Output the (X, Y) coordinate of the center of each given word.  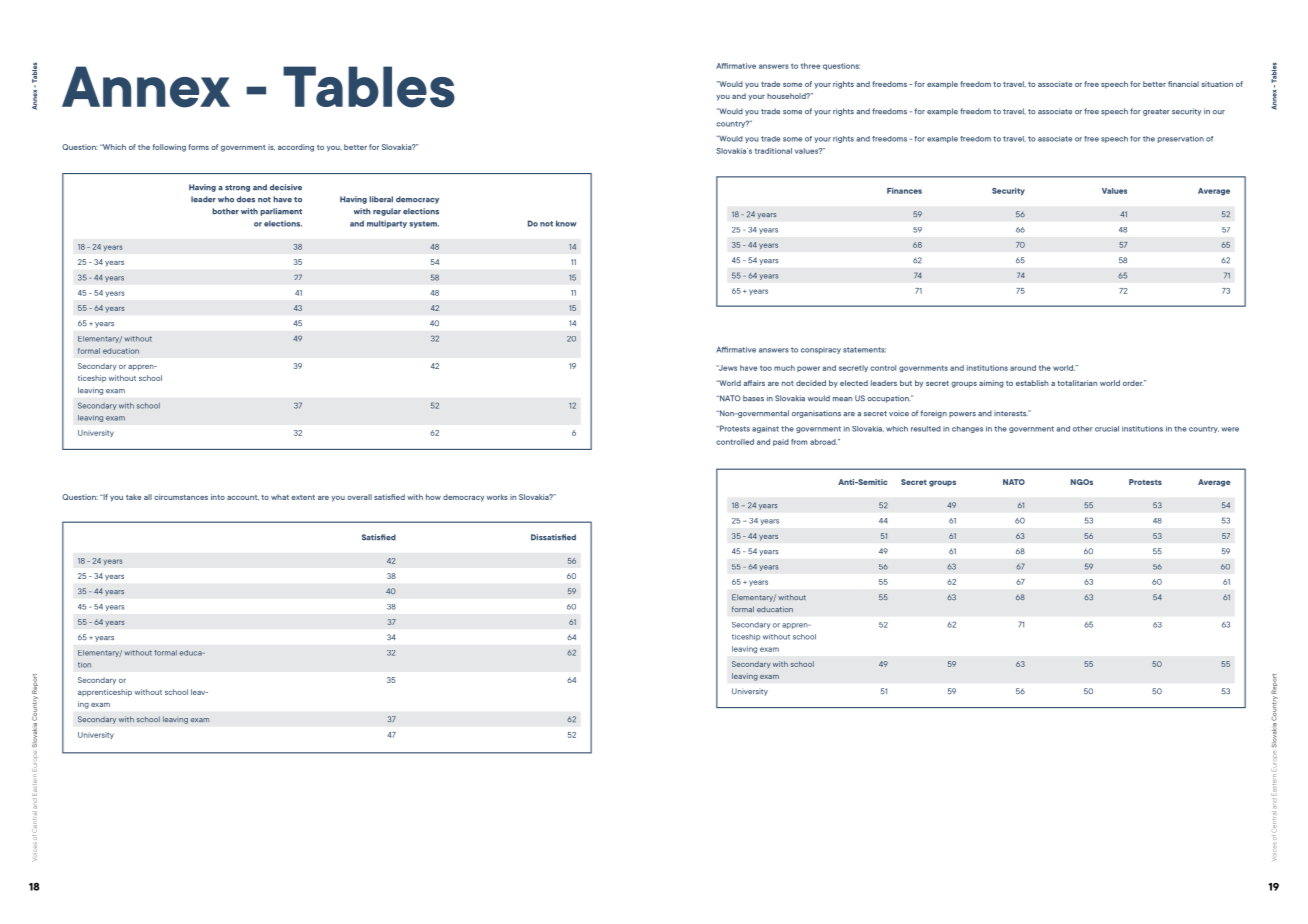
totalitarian (1077, 383)
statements (864, 350)
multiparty (387, 224)
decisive (286, 187)
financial (1183, 84)
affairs (754, 383)
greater (1156, 112)
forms (198, 147)
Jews (726, 368)
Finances (904, 191)
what (280, 497)
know (566, 223)
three (810, 66)
